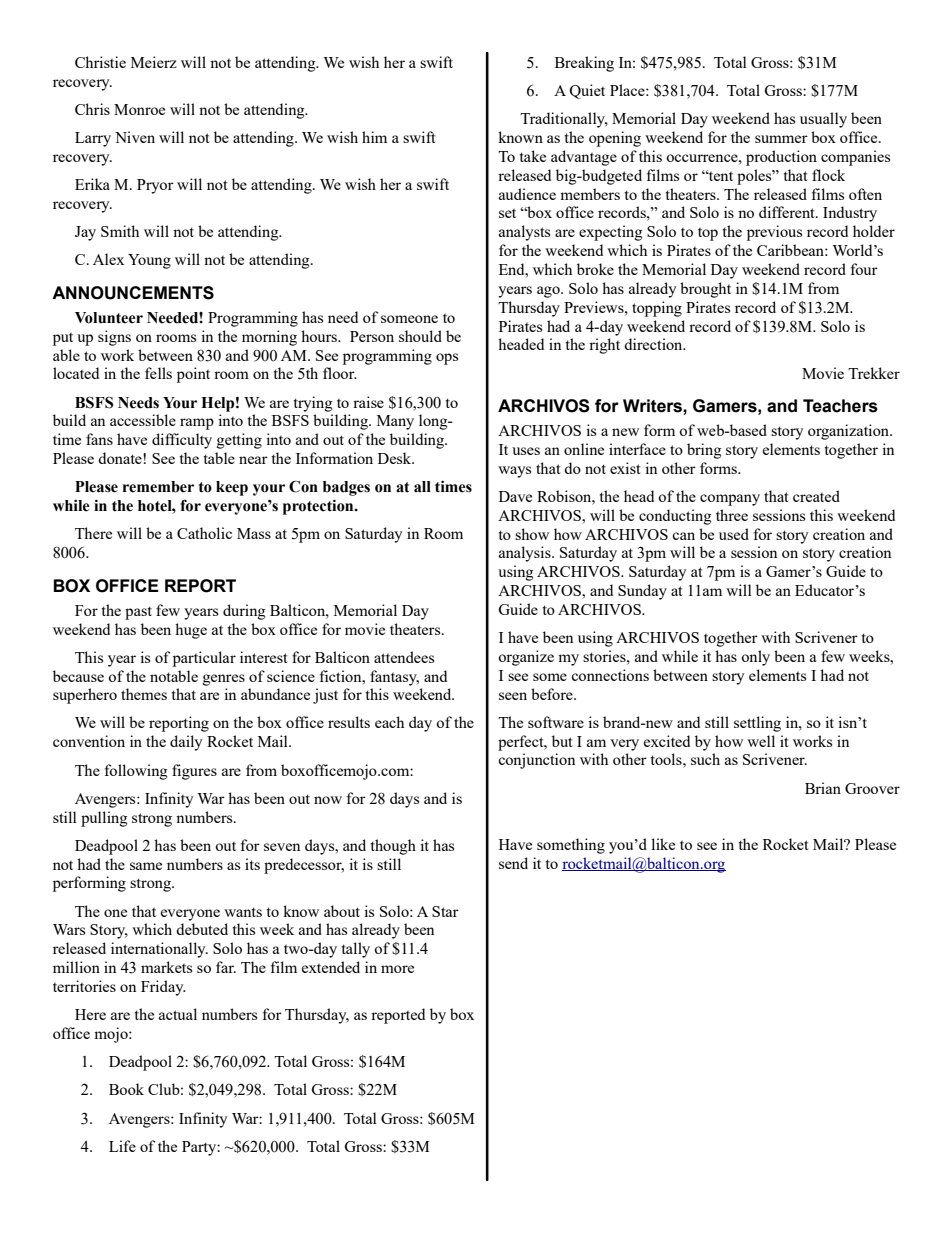 This screenshot has height=1233, width=952. Describe the element at coordinates (564, 120) in the screenshot. I see `Traditionally` at that location.
